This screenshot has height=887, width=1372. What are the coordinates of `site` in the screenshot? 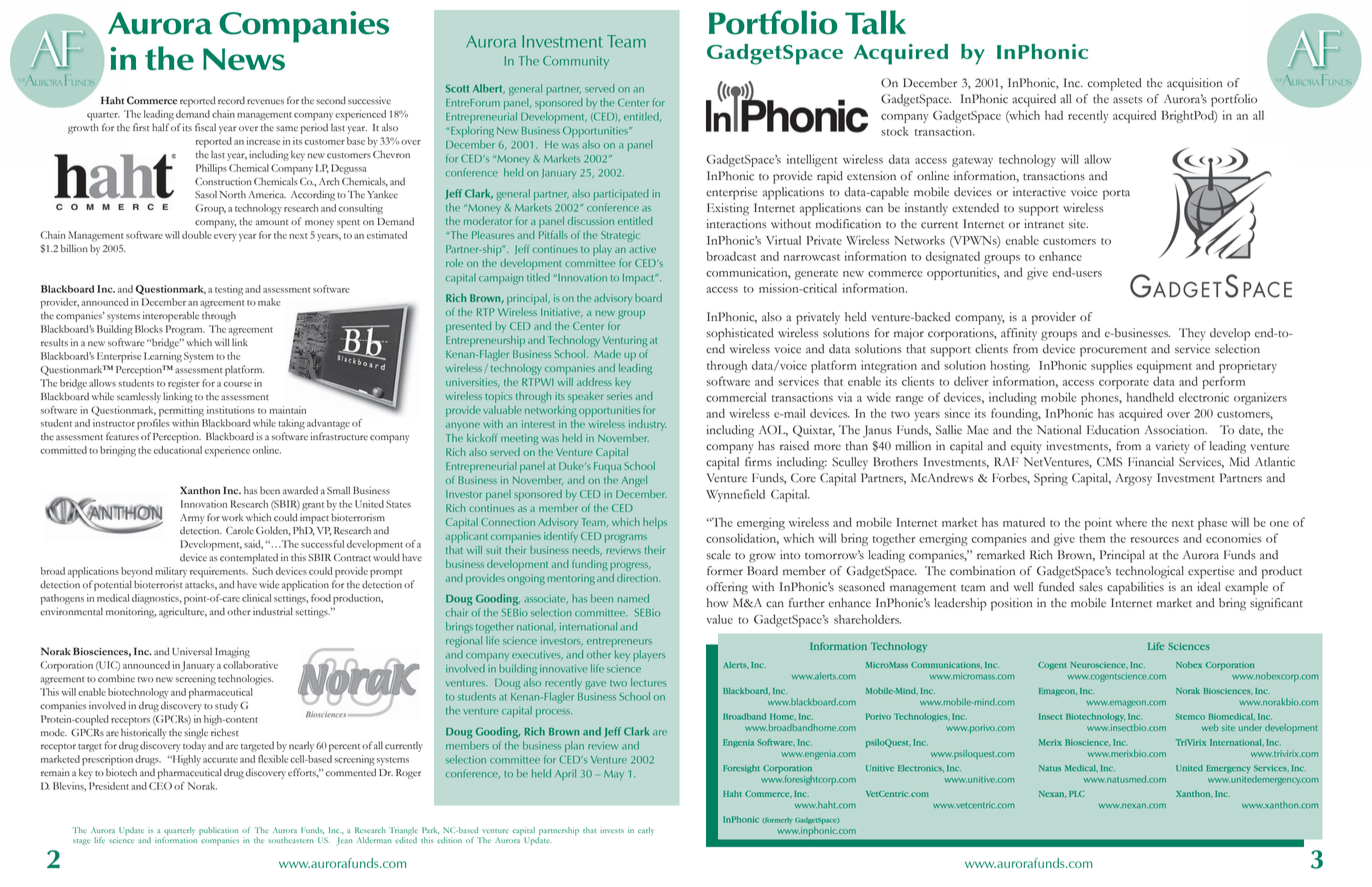 It's located at (1078, 224).
